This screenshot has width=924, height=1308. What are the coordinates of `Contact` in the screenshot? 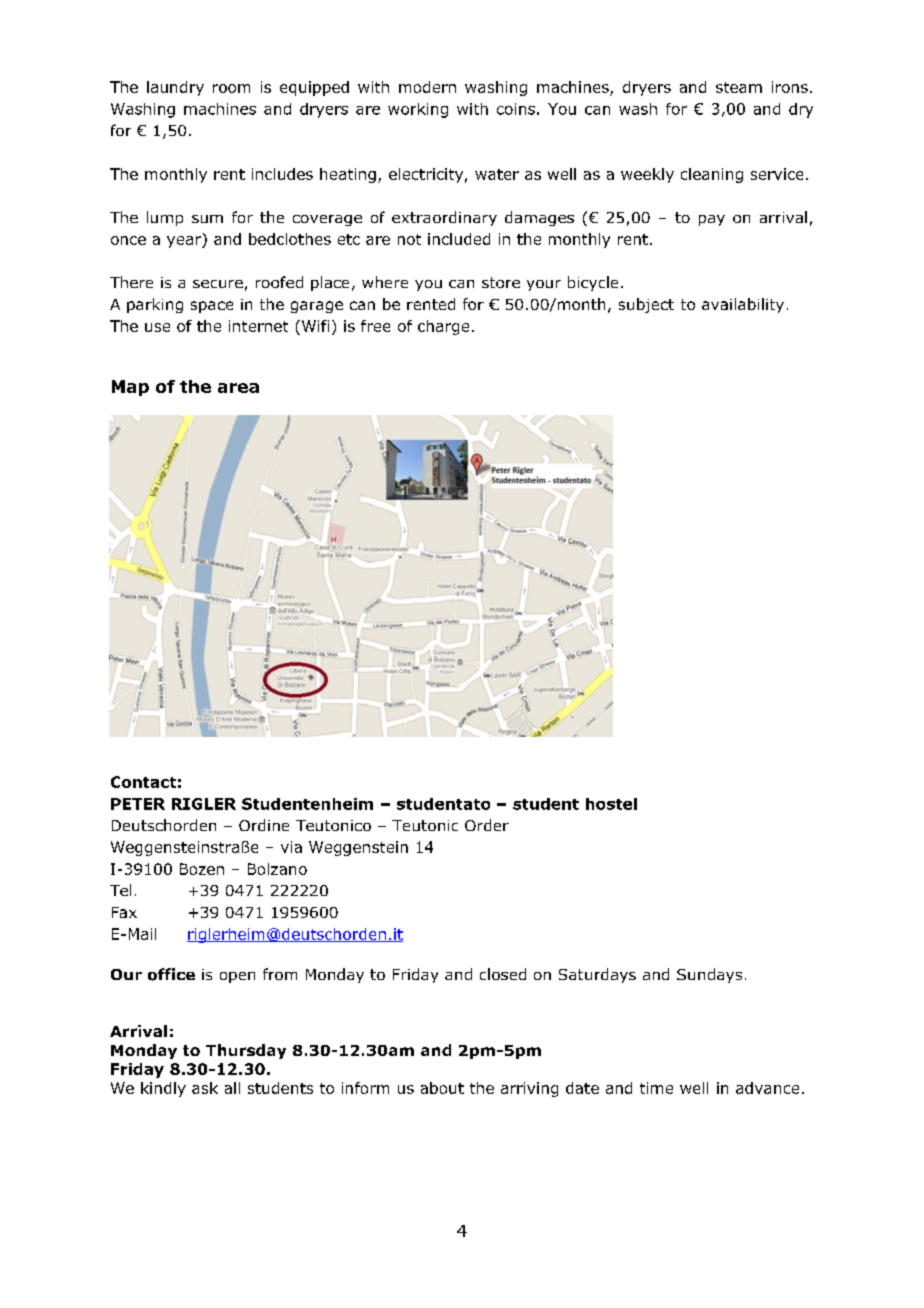 It's located at (143, 782).
